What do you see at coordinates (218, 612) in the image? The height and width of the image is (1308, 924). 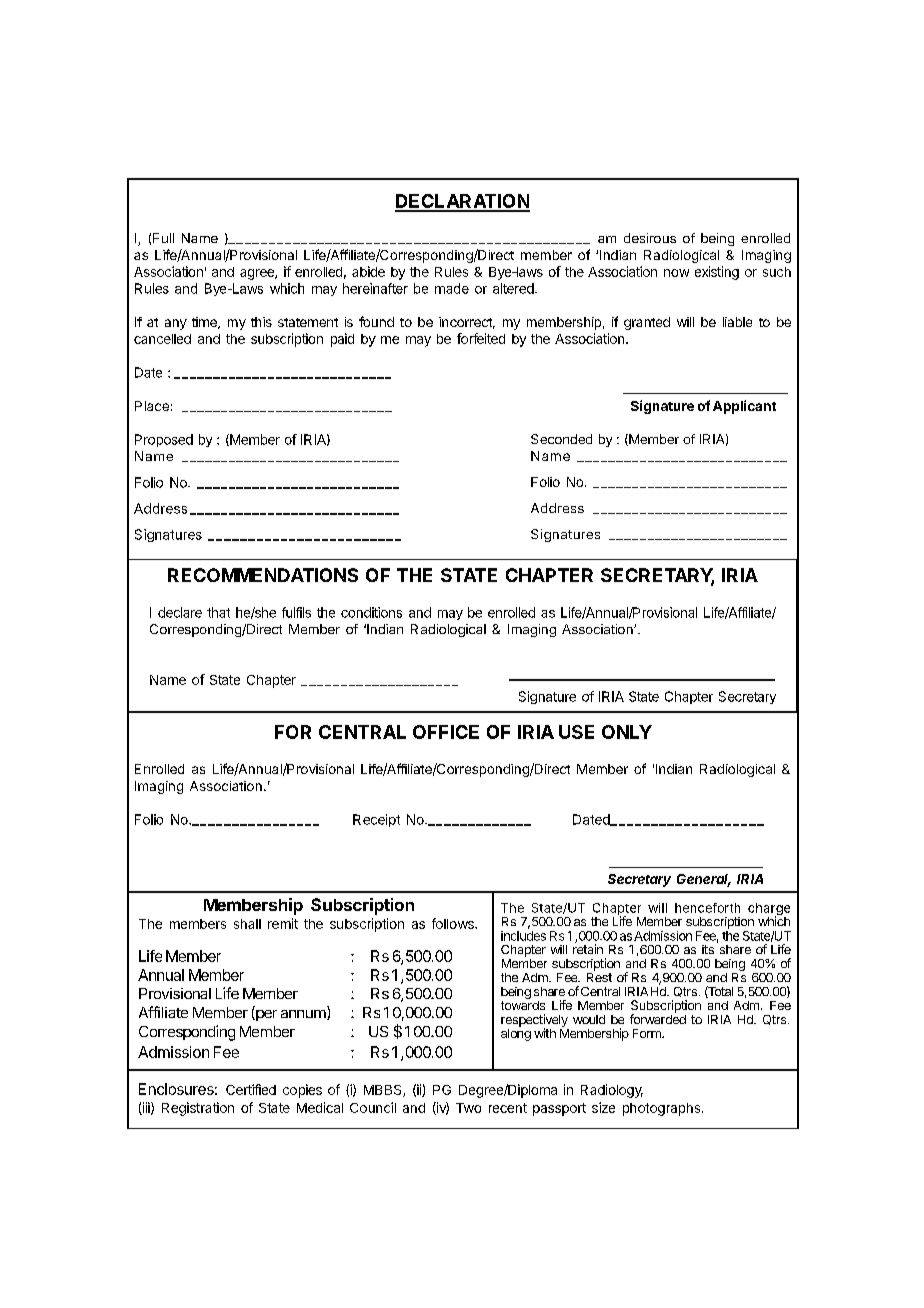 I see `that` at bounding box center [218, 612].
